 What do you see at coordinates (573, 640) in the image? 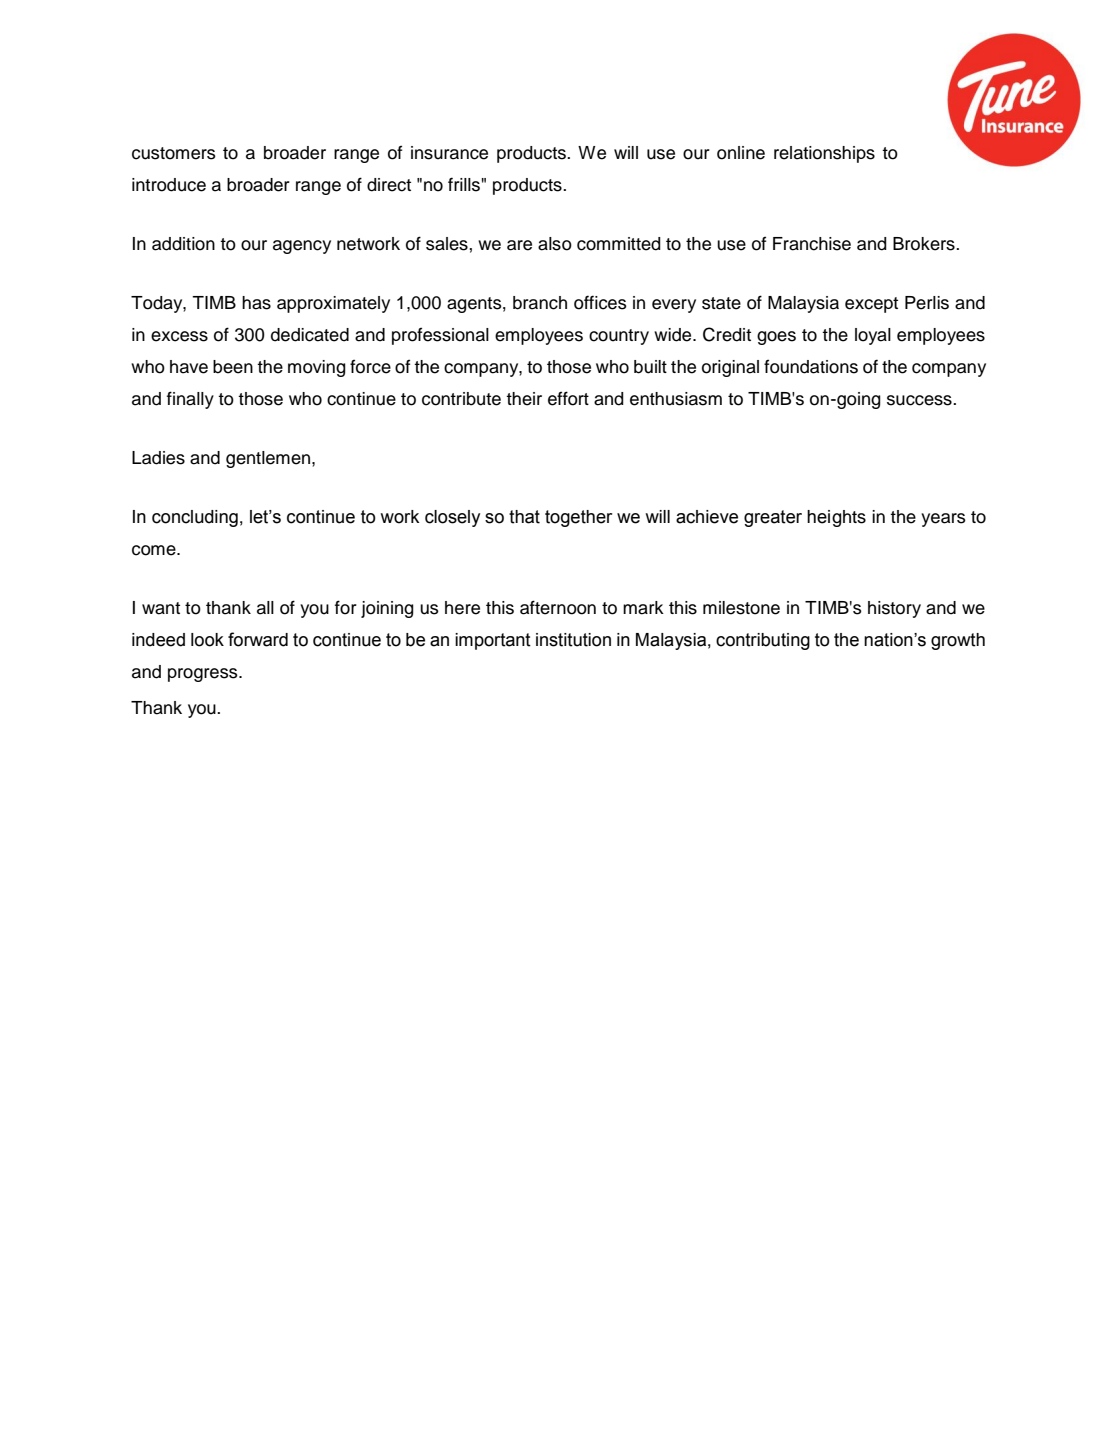
I see `institution` at bounding box center [573, 640].
